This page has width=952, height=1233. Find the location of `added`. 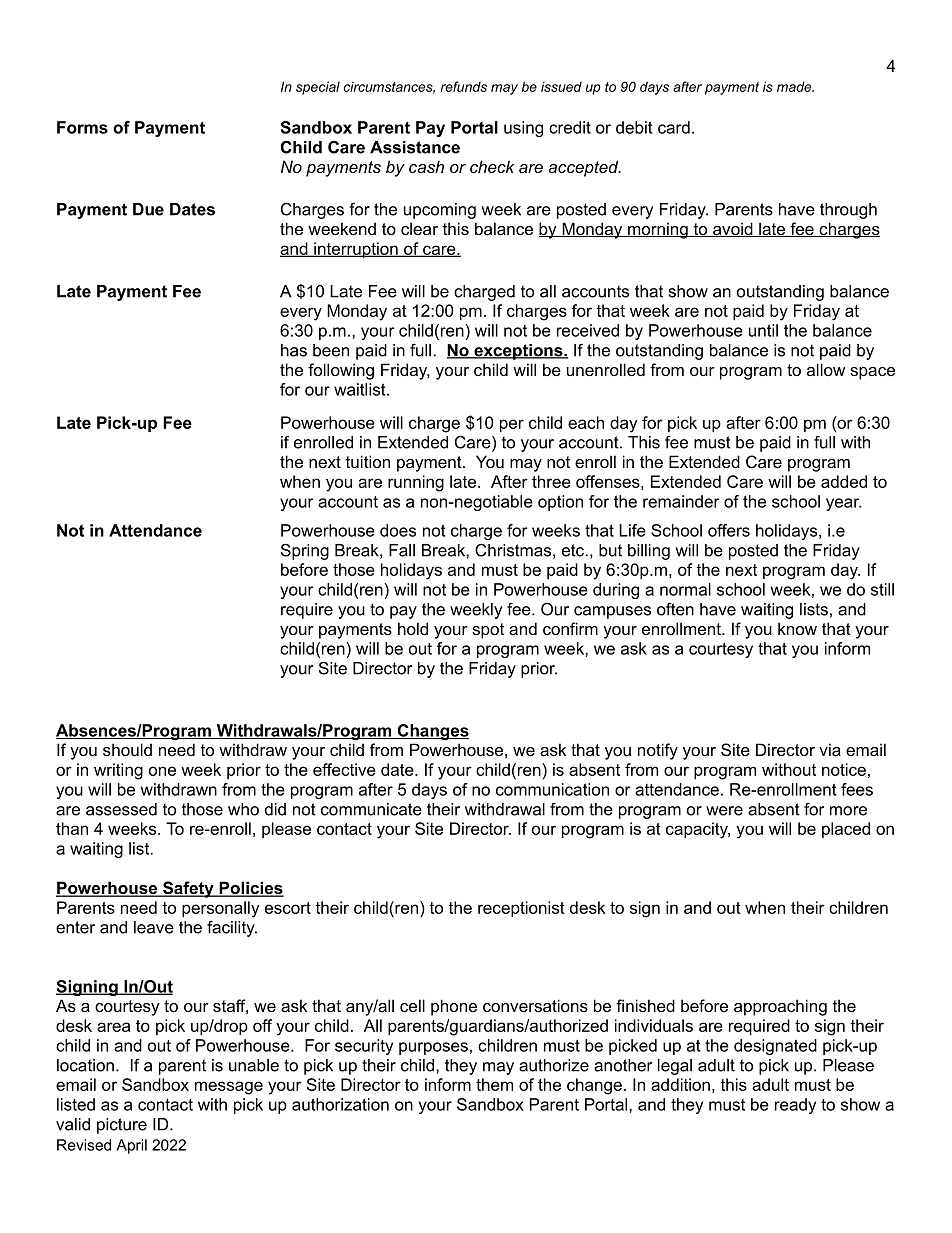

added is located at coordinates (844, 481).
